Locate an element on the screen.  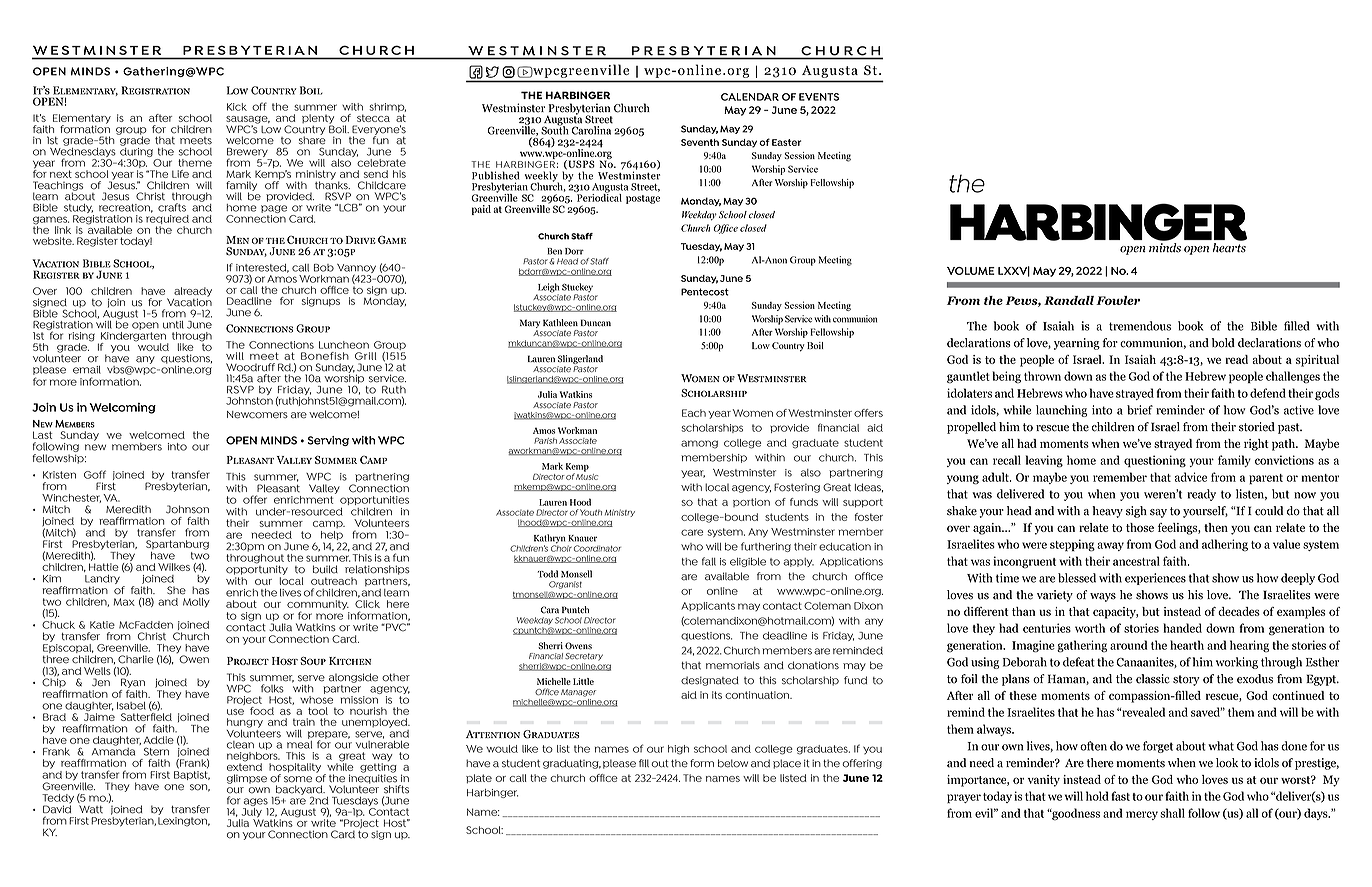
EVENTS is located at coordinates (819, 97).
